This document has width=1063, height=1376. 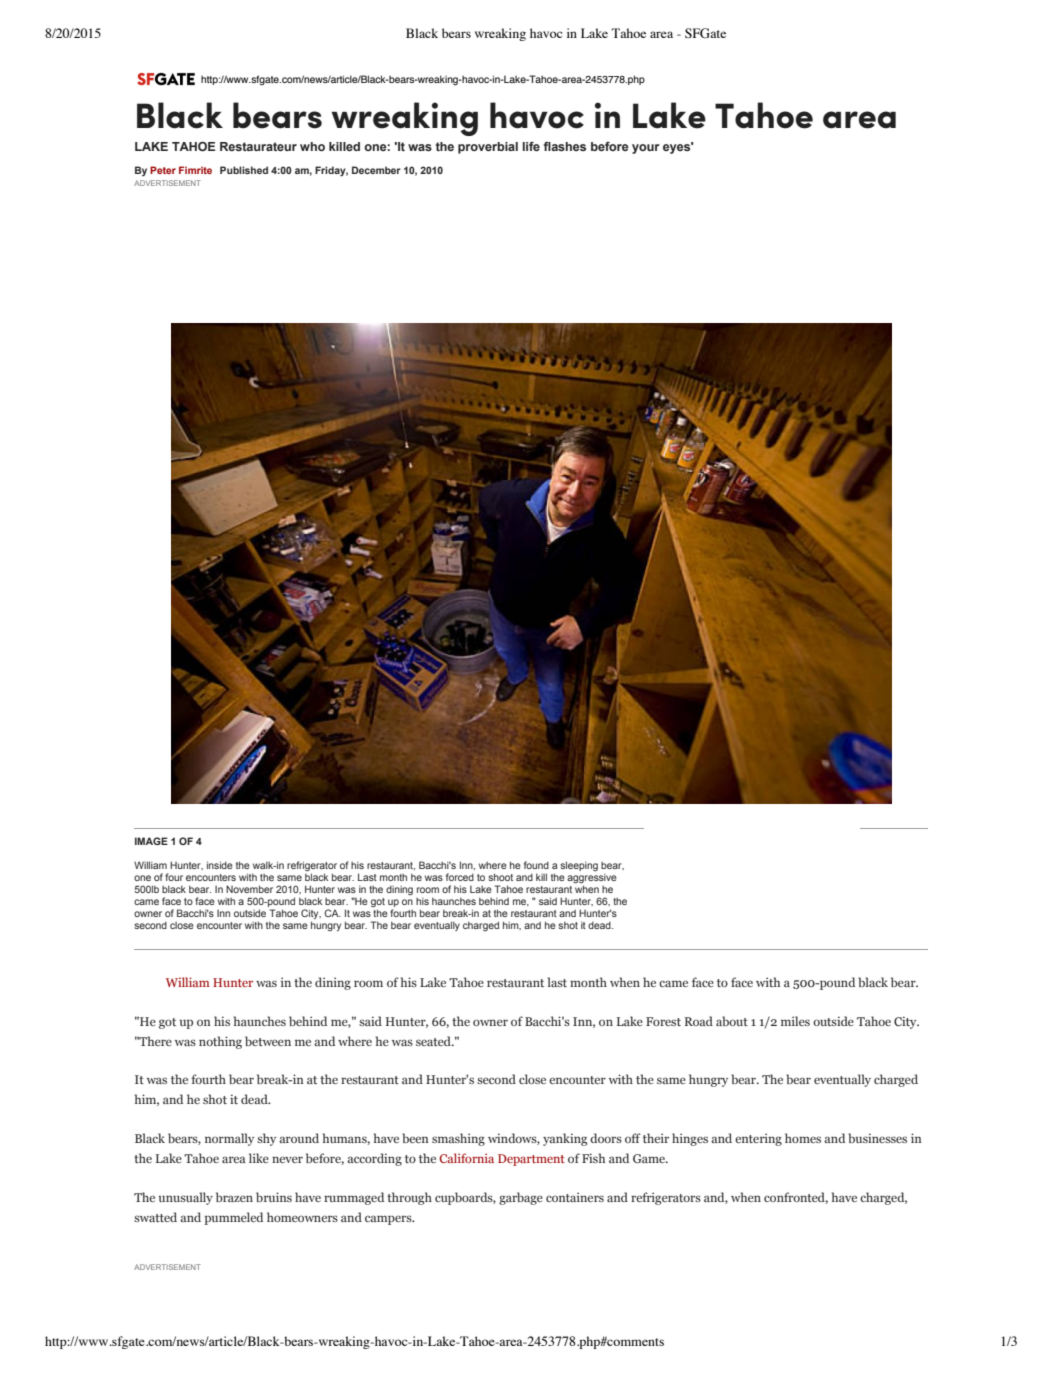 What do you see at coordinates (531, 146) in the document?
I see `life` at bounding box center [531, 146].
